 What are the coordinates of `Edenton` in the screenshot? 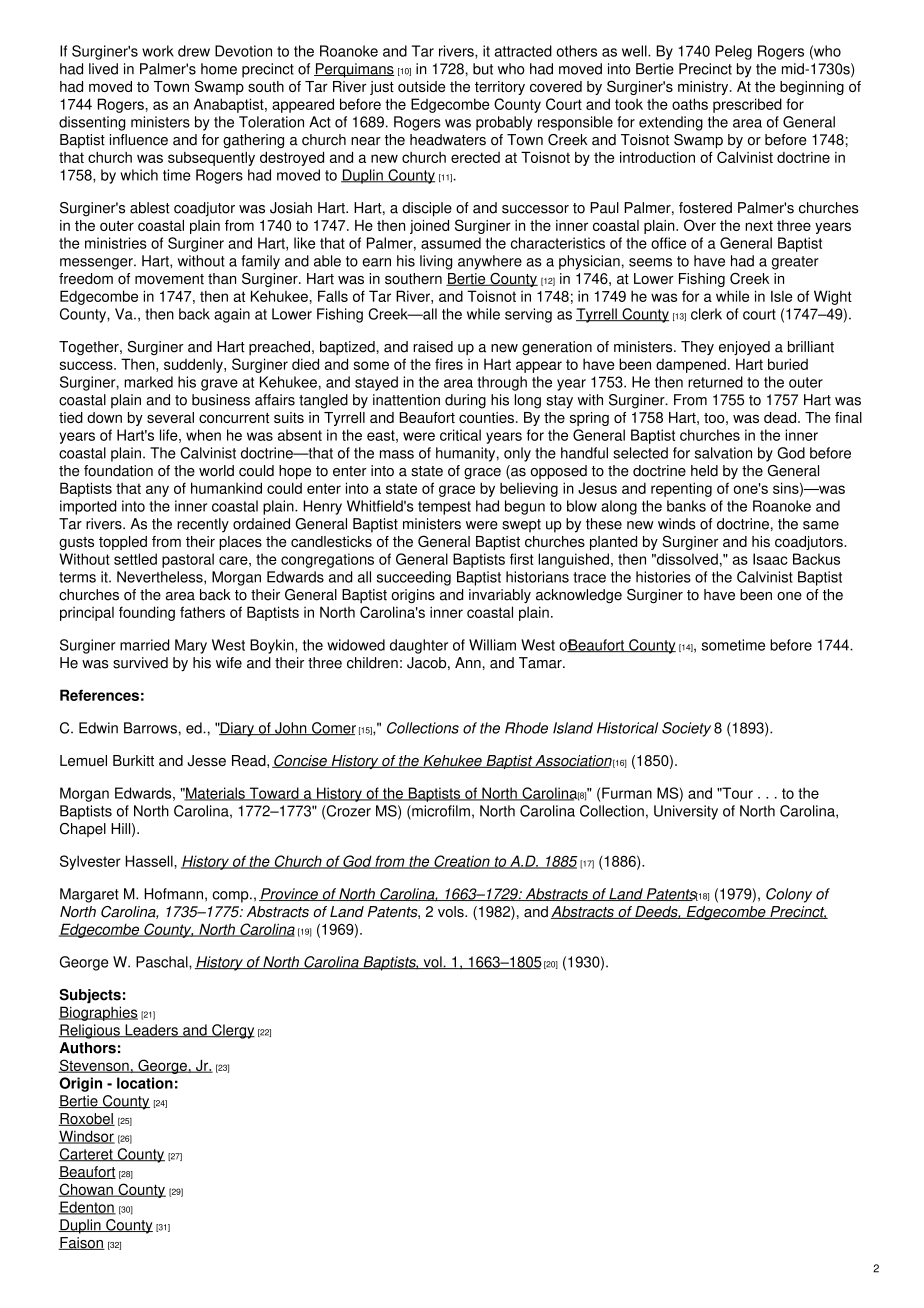 It's located at (87, 1208).
